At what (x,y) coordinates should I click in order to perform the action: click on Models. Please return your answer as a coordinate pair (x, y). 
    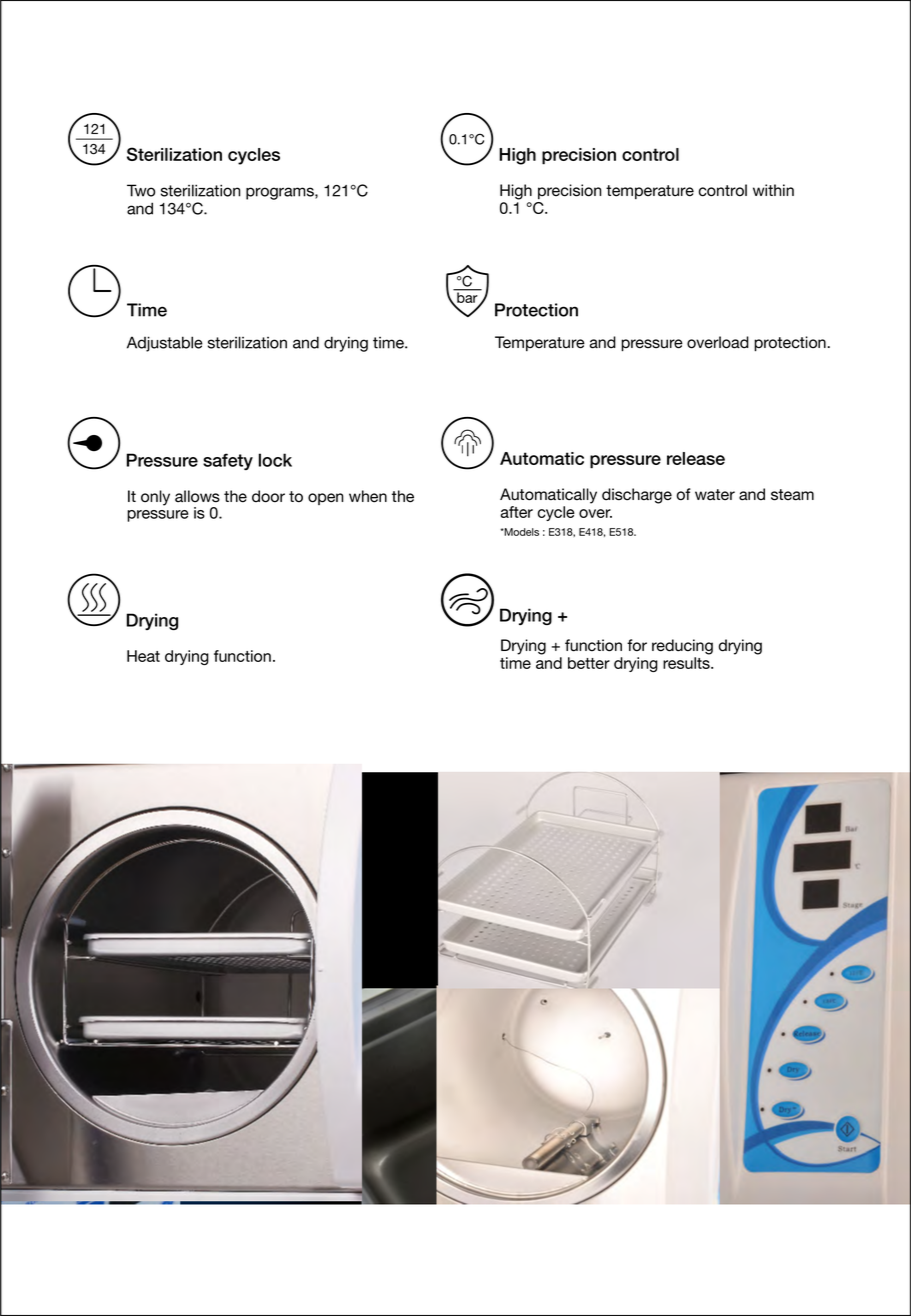
    Looking at the image, I should click on (521, 532).
